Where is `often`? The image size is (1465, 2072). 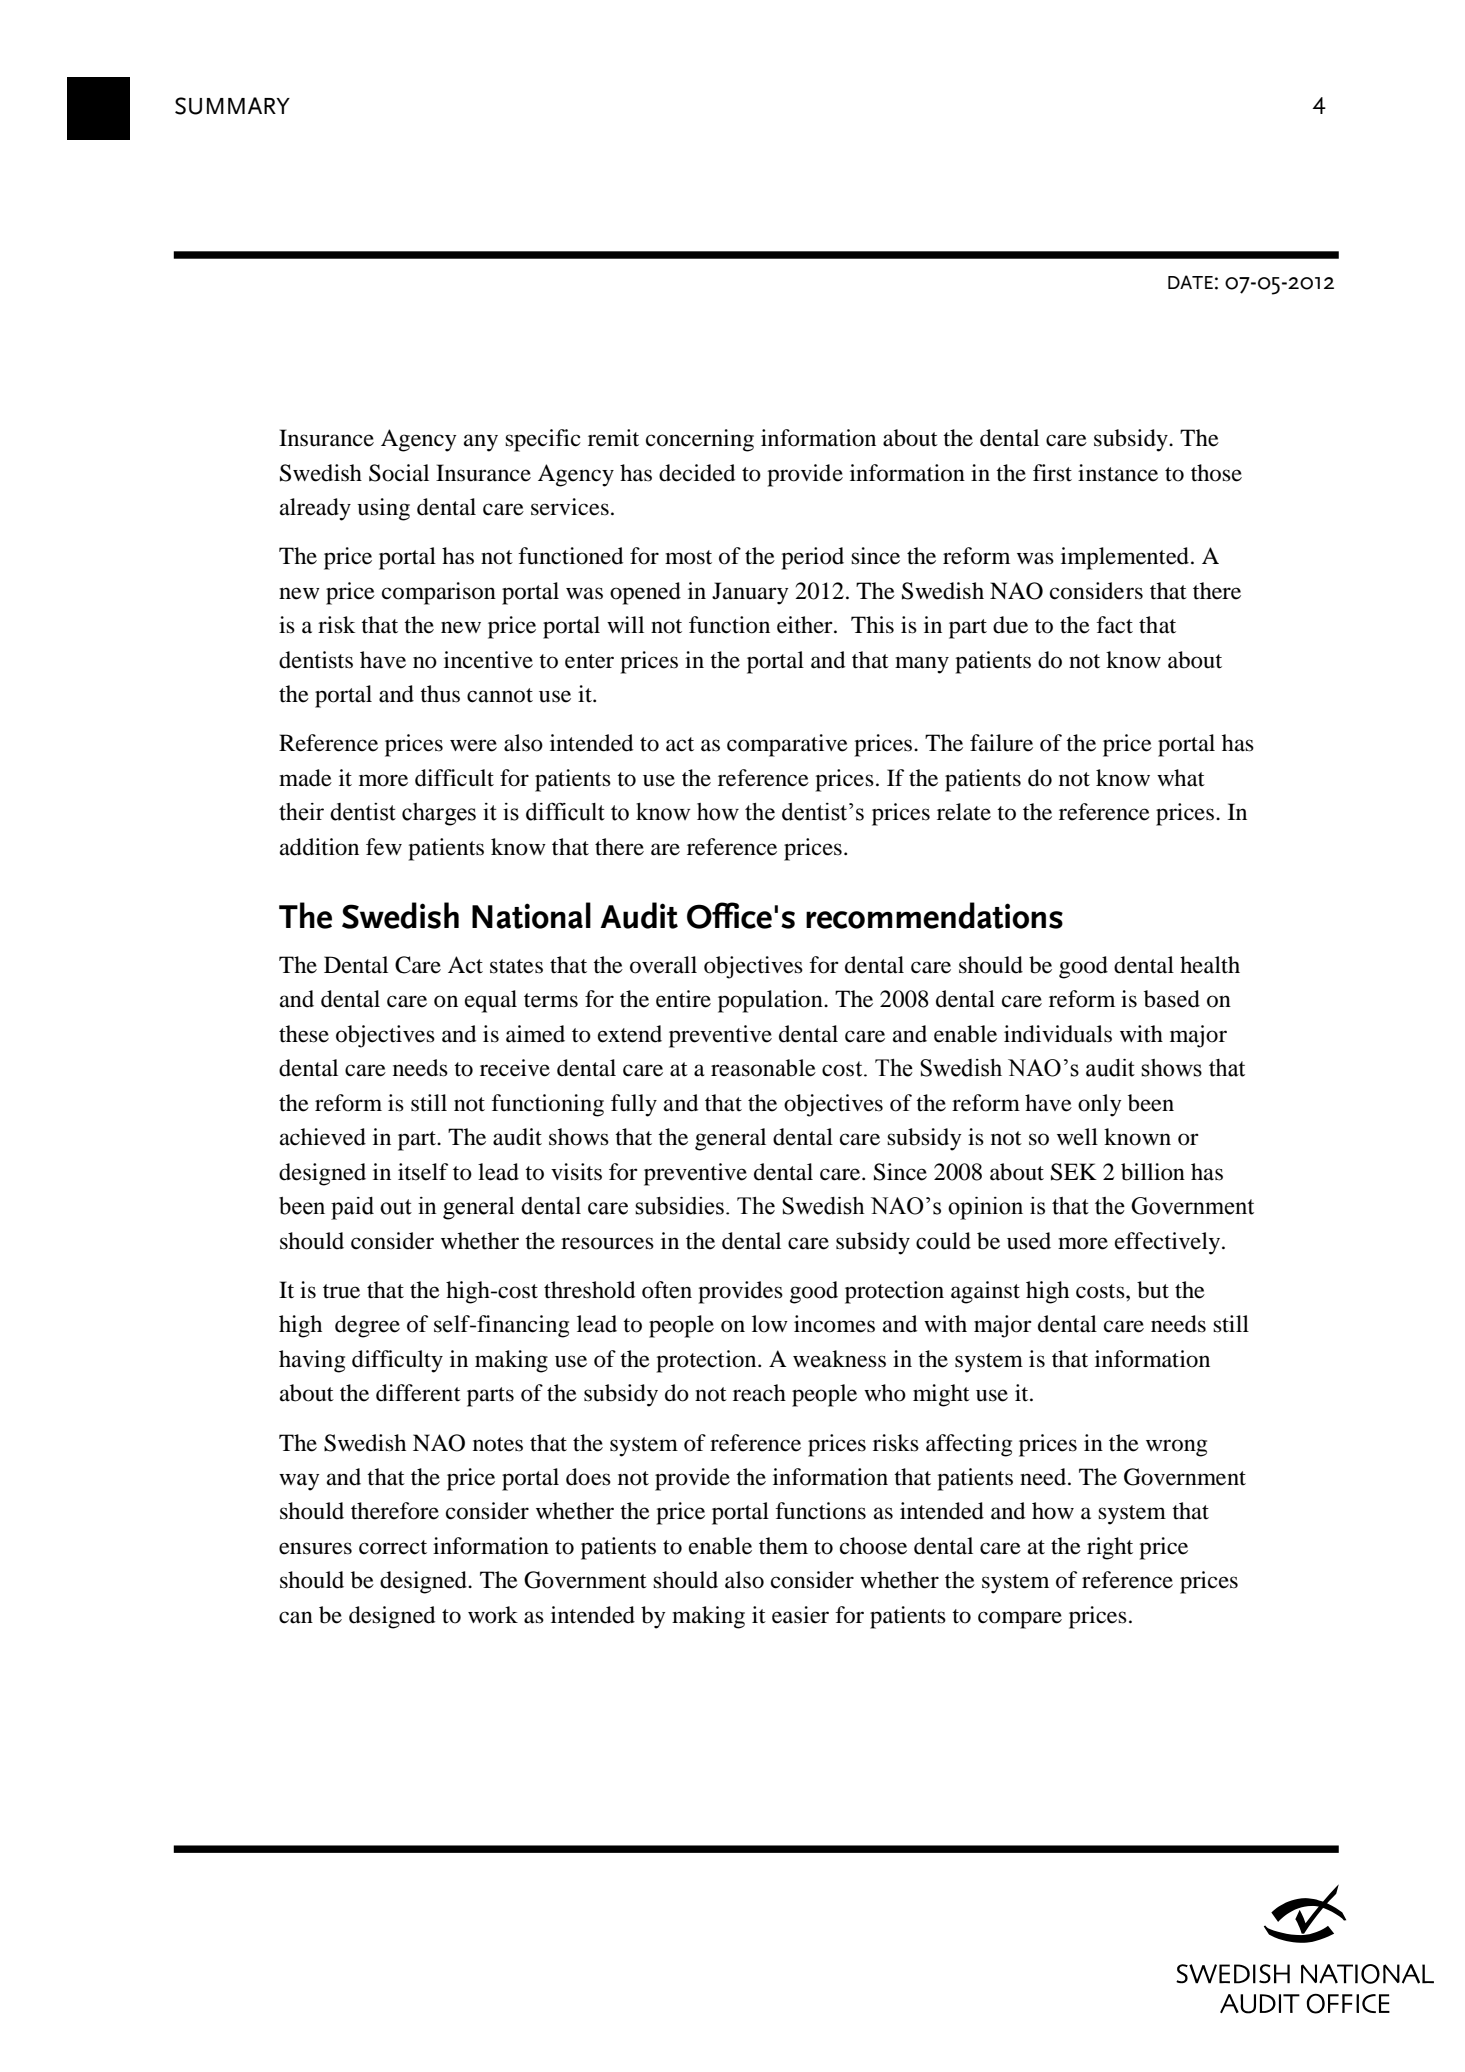 often is located at coordinates (667, 1290).
